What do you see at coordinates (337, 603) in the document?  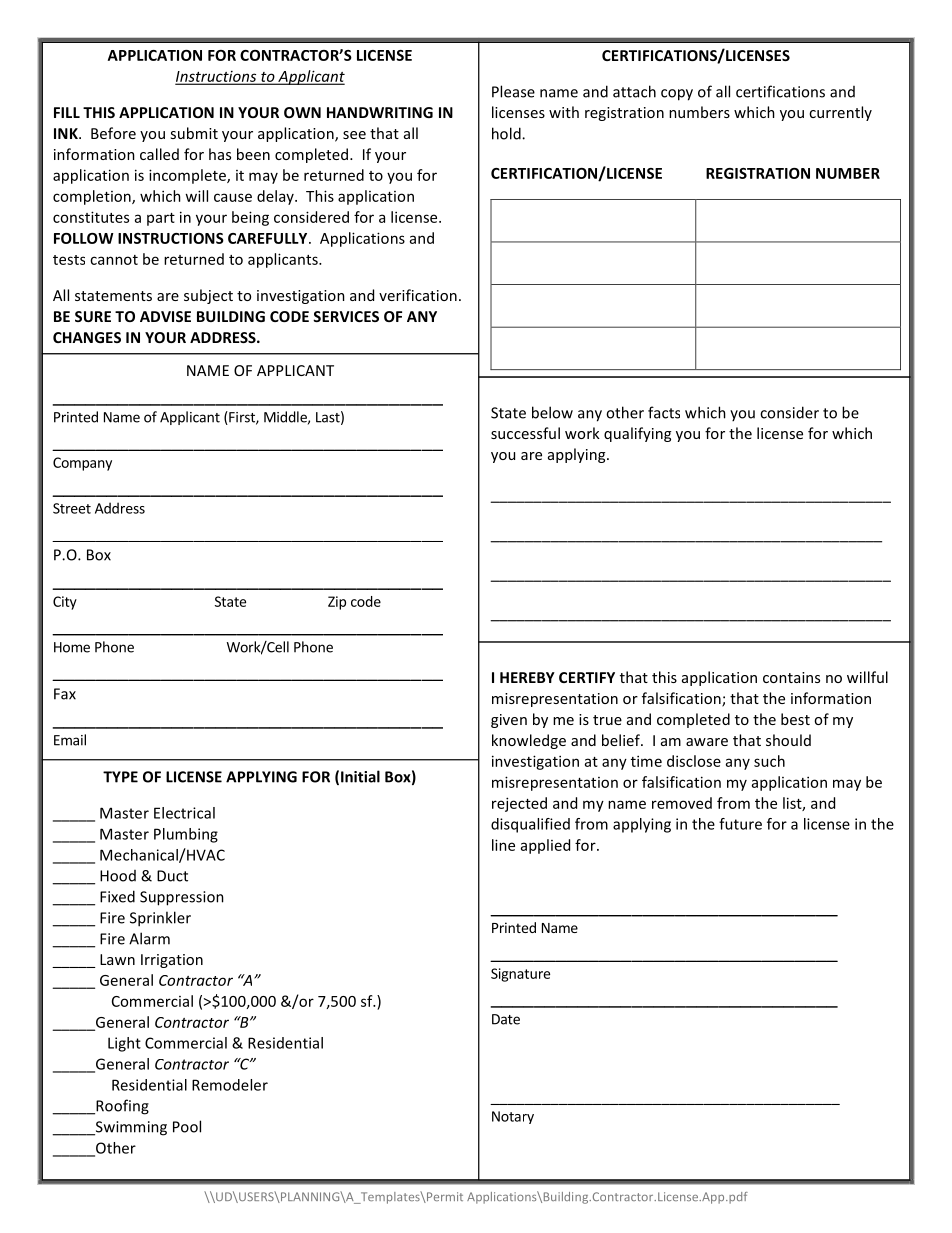 I see `Zip` at bounding box center [337, 603].
